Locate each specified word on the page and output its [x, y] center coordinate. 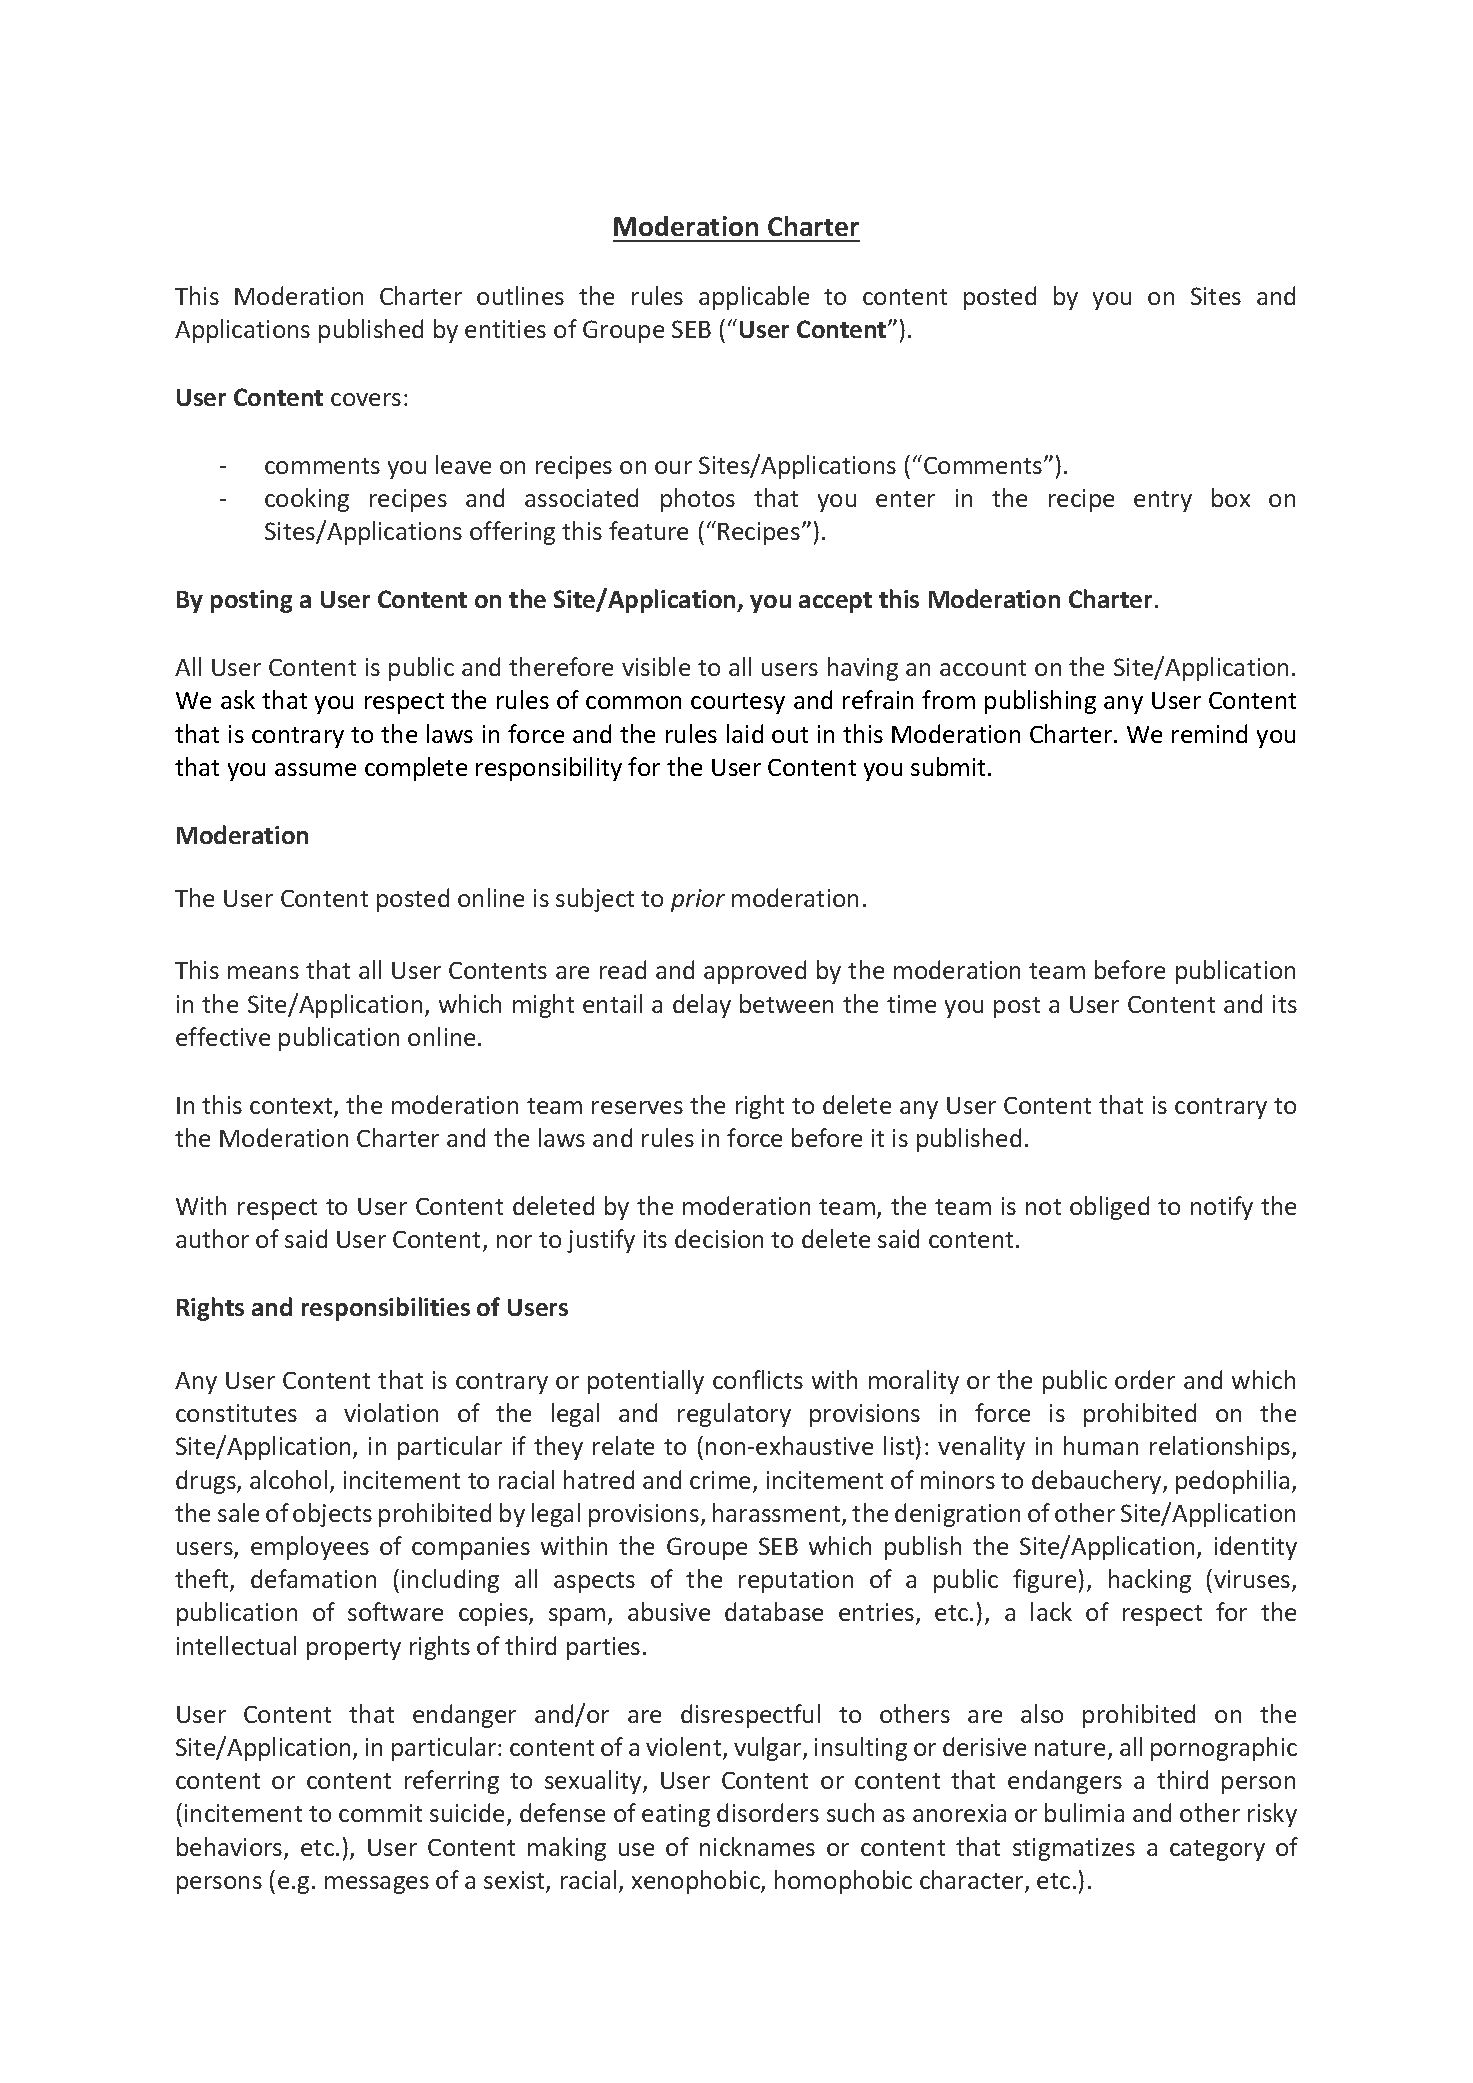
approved [755, 972]
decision [719, 1238]
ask [238, 699]
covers [366, 399]
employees [310, 1548]
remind [1209, 733]
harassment [778, 1514]
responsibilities [386, 1309]
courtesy [738, 703]
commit [380, 1813]
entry [1163, 501]
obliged [1109, 1208]
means [263, 972]
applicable [754, 298]
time [911, 1004]
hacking [1150, 1581]
